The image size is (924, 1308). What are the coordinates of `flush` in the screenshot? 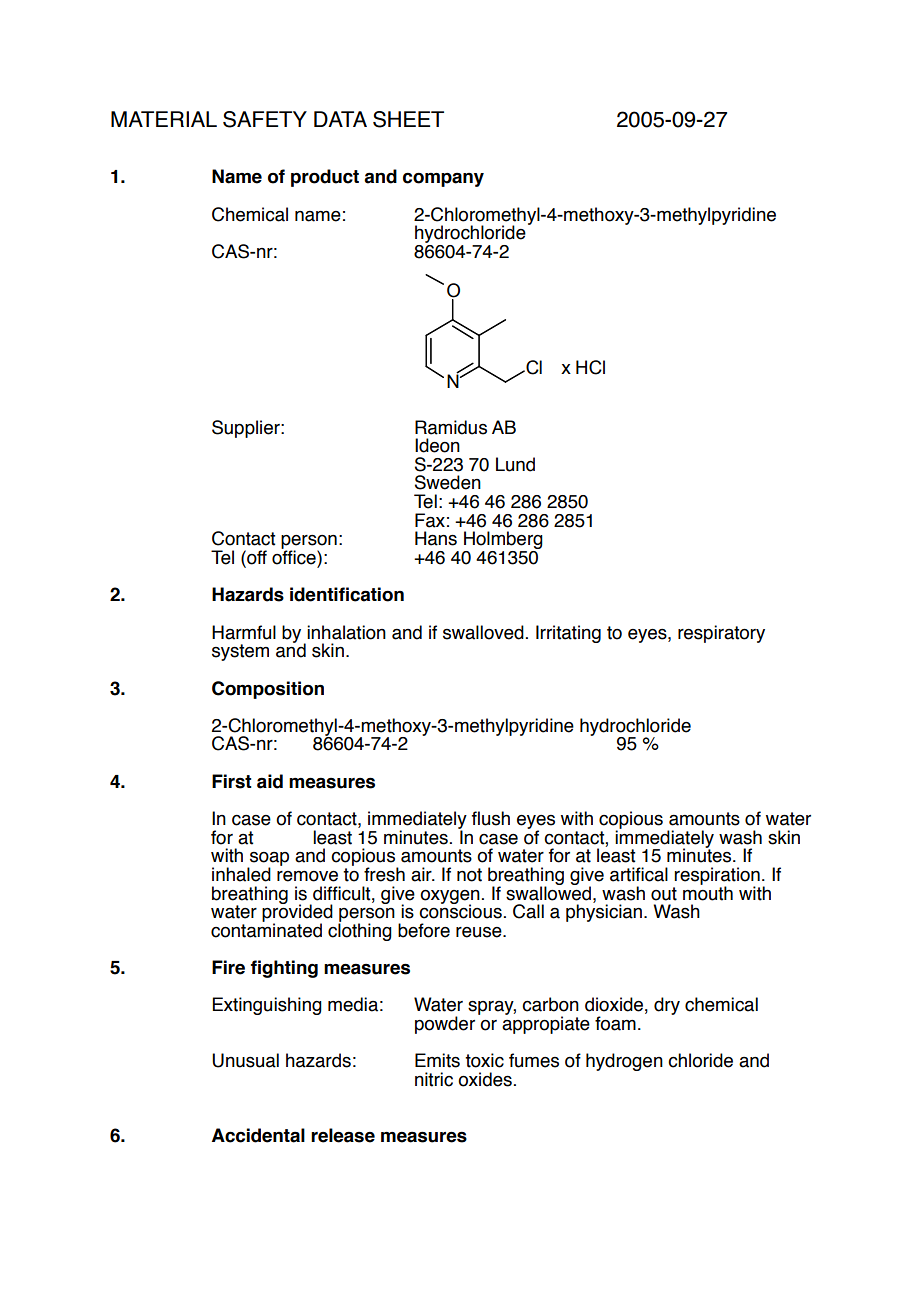 It's located at (491, 818).
